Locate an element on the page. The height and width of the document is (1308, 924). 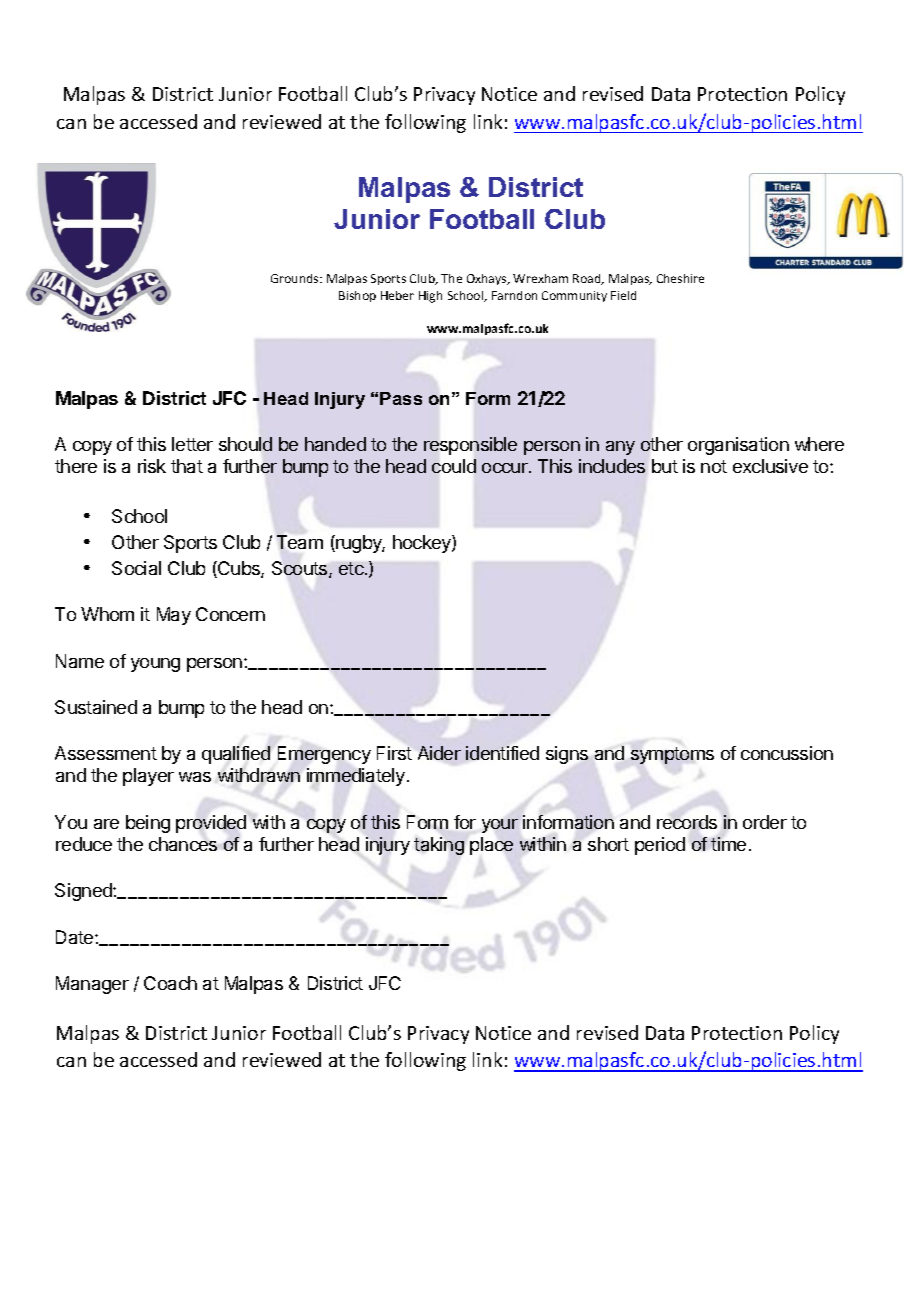
could is located at coordinates (454, 466).
